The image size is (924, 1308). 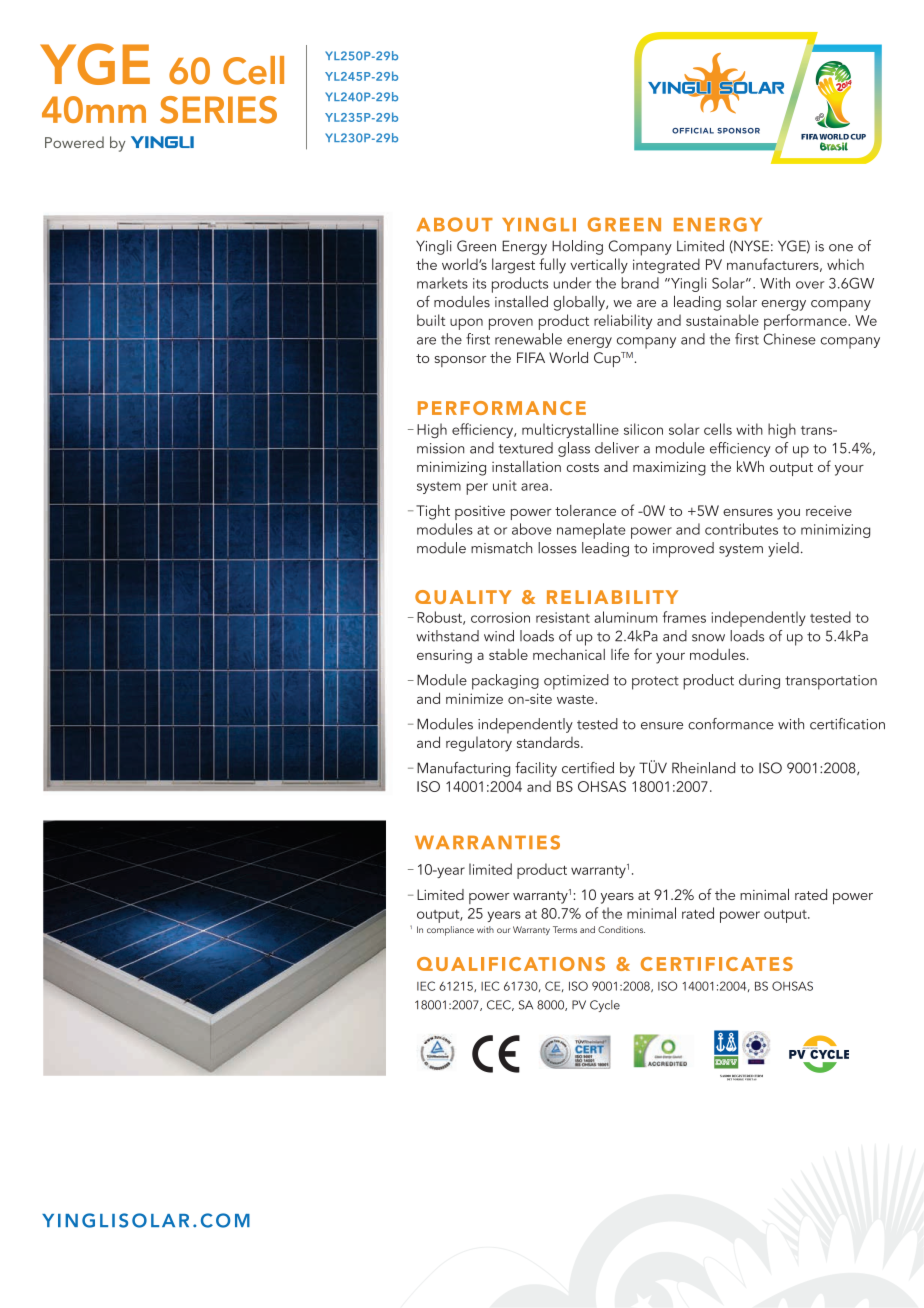 What do you see at coordinates (218, 110) in the screenshot?
I see `SERIES` at bounding box center [218, 110].
